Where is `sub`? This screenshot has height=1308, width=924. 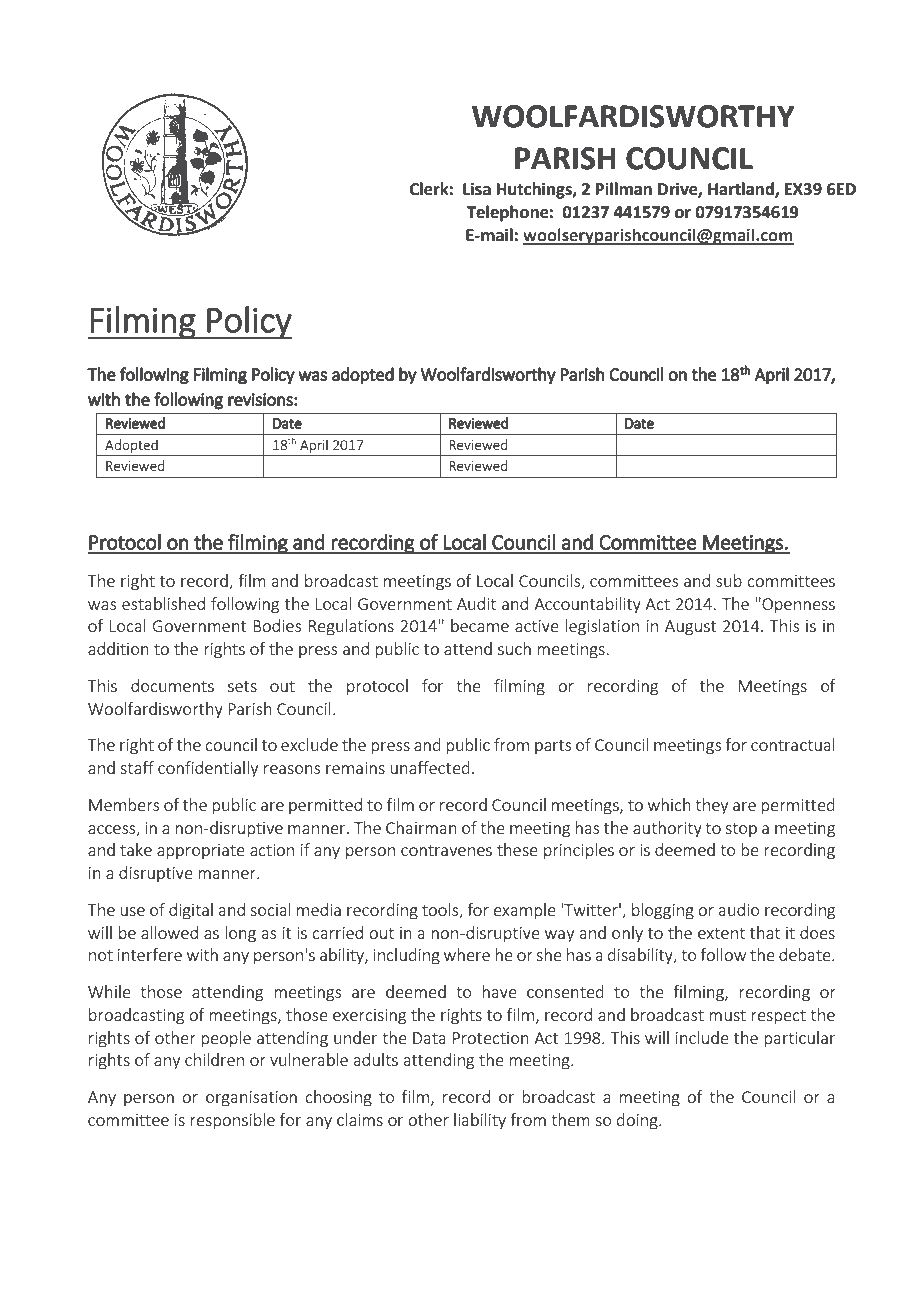 sub is located at coordinates (729, 580).
